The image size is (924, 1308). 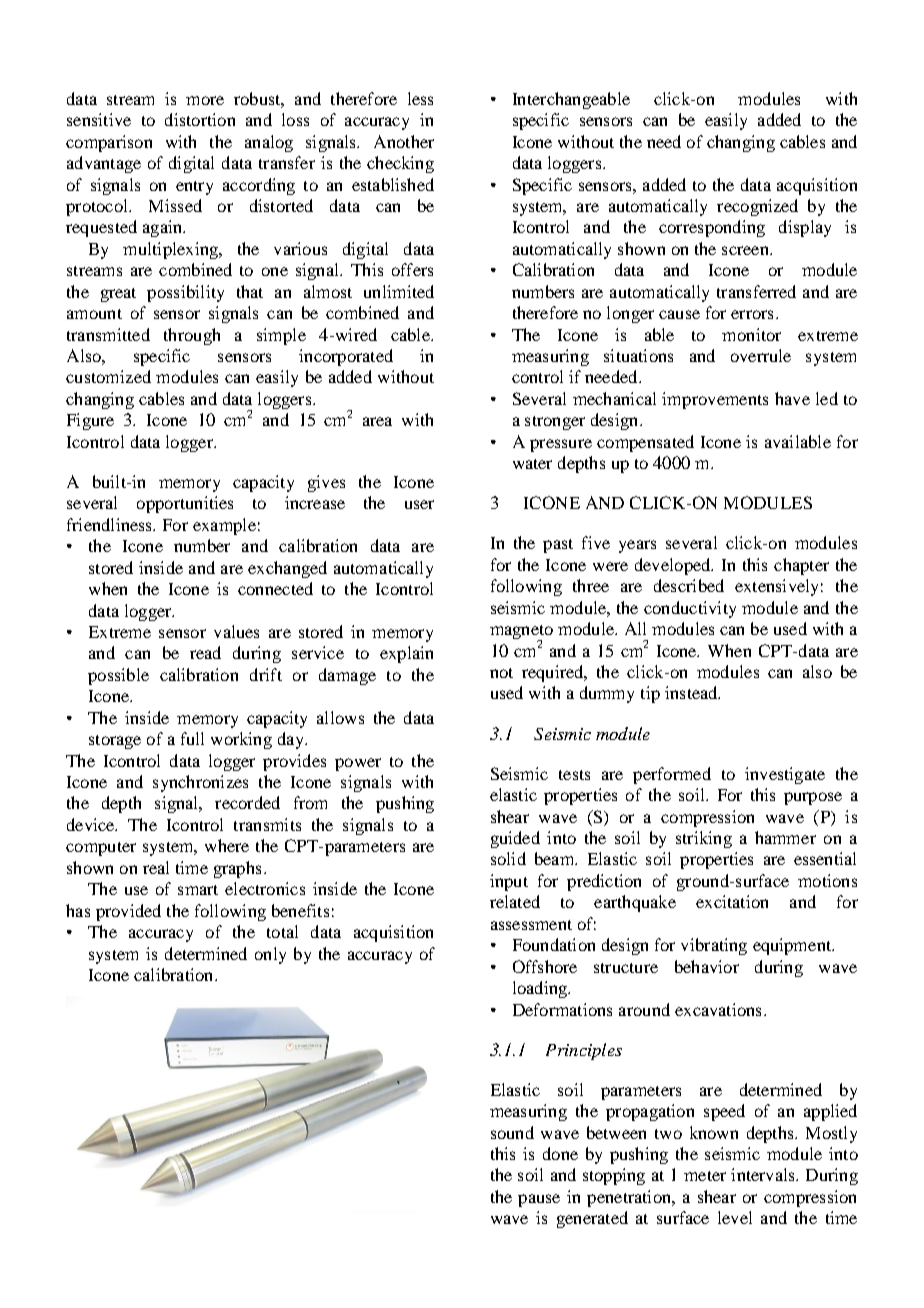 What do you see at coordinates (419, 504) in the screenshot?
I see `user` at bounding box center [419, 504].
